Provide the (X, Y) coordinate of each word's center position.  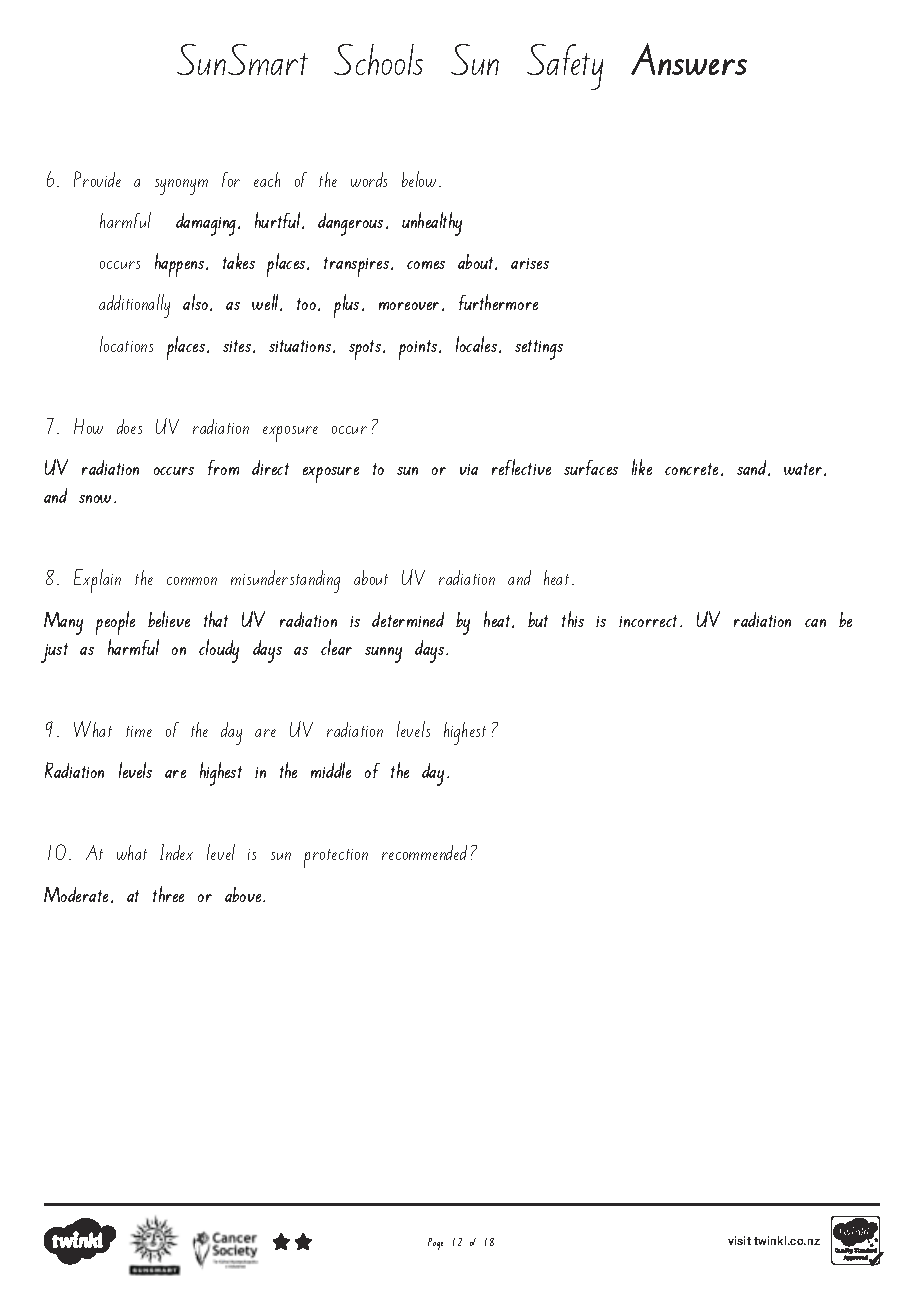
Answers (689, 59)
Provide (97, 179)
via (469, 469)
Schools (378, 59)
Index (176, 852)
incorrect (650, 621)
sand (753, 468)
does (129, 426)
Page (435, 1244)
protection (336, 858)
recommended (424, 852)
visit (739, 1240)
